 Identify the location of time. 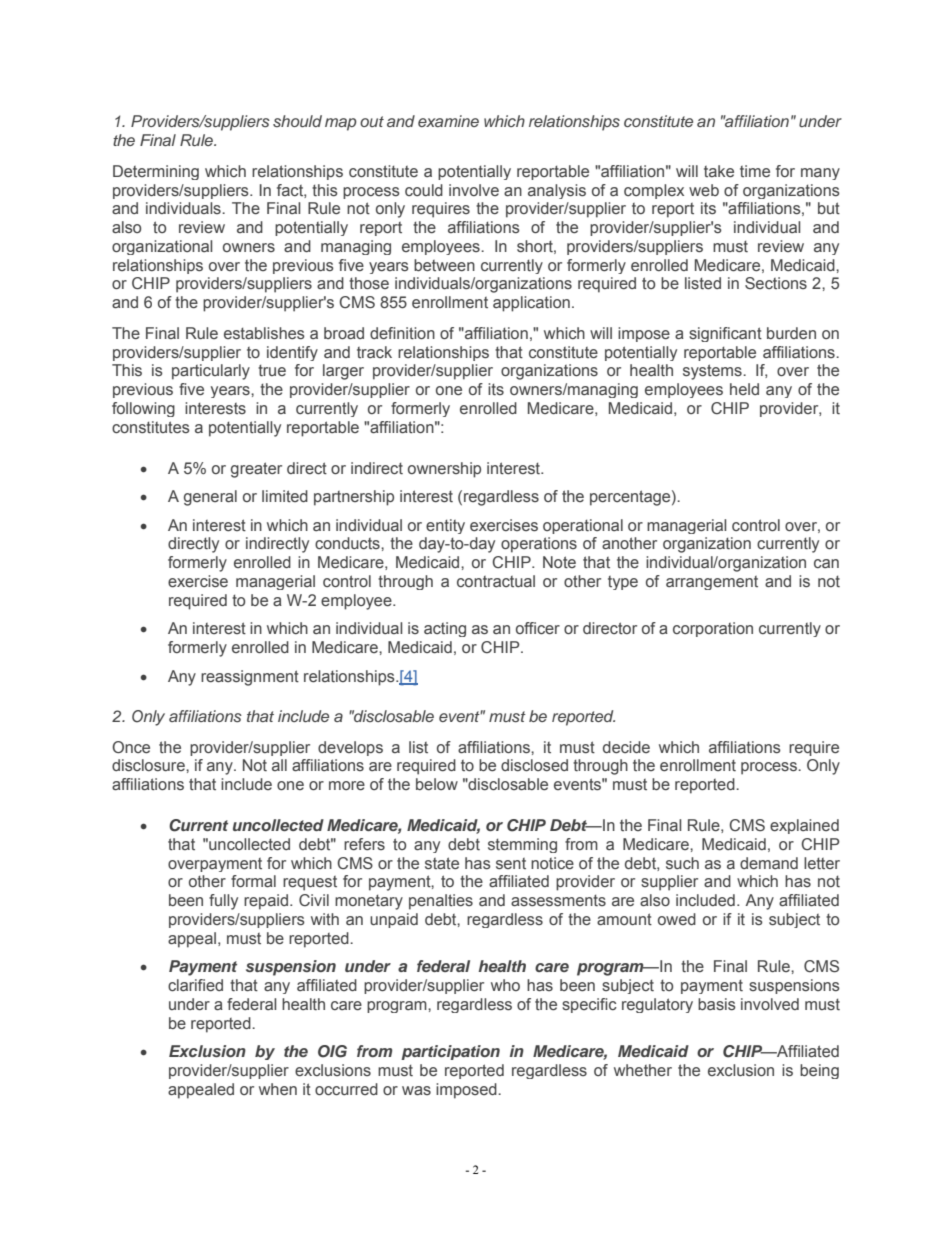
(755, 171).
